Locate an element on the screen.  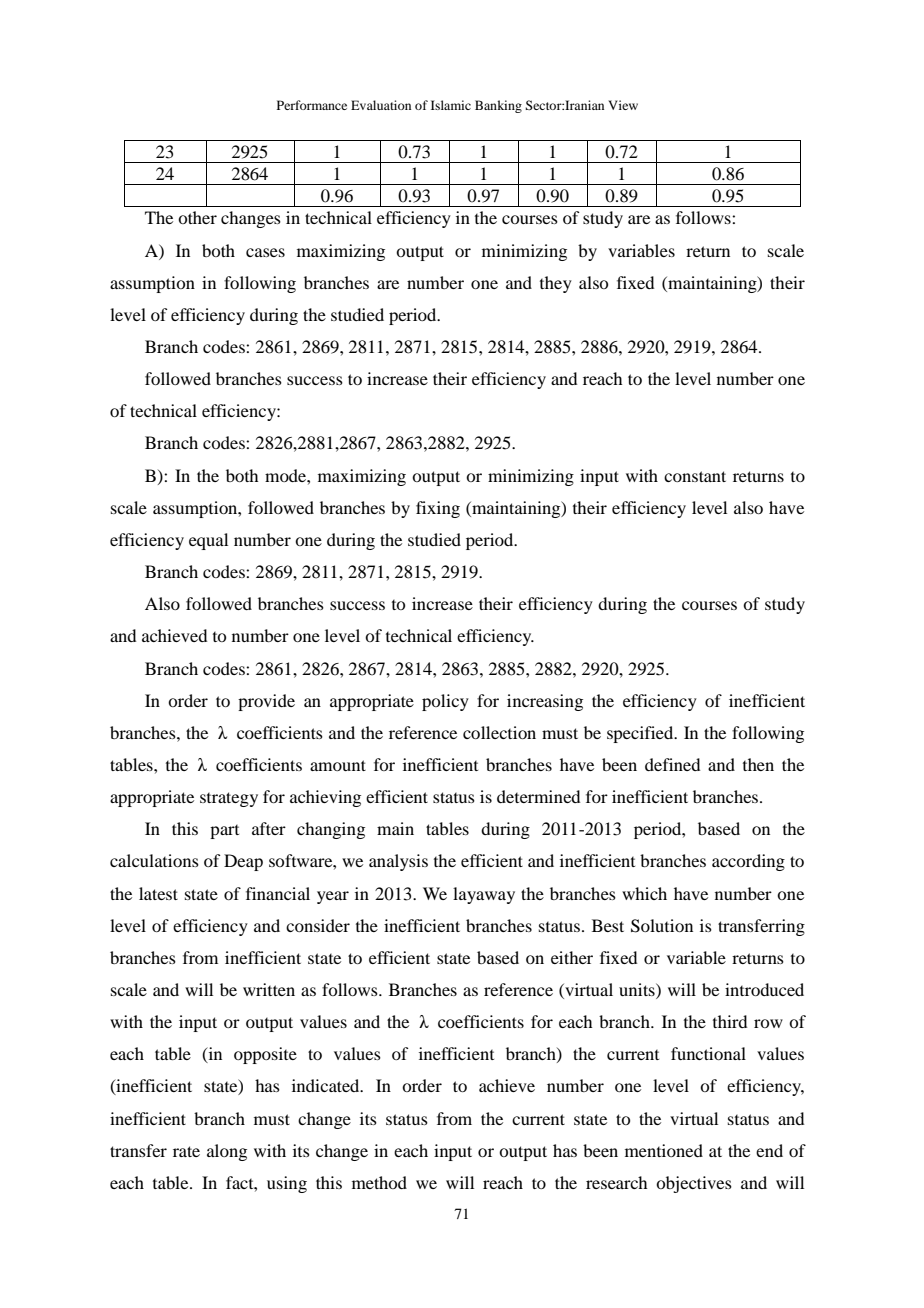
determined is located at coordinates (538, 796).
